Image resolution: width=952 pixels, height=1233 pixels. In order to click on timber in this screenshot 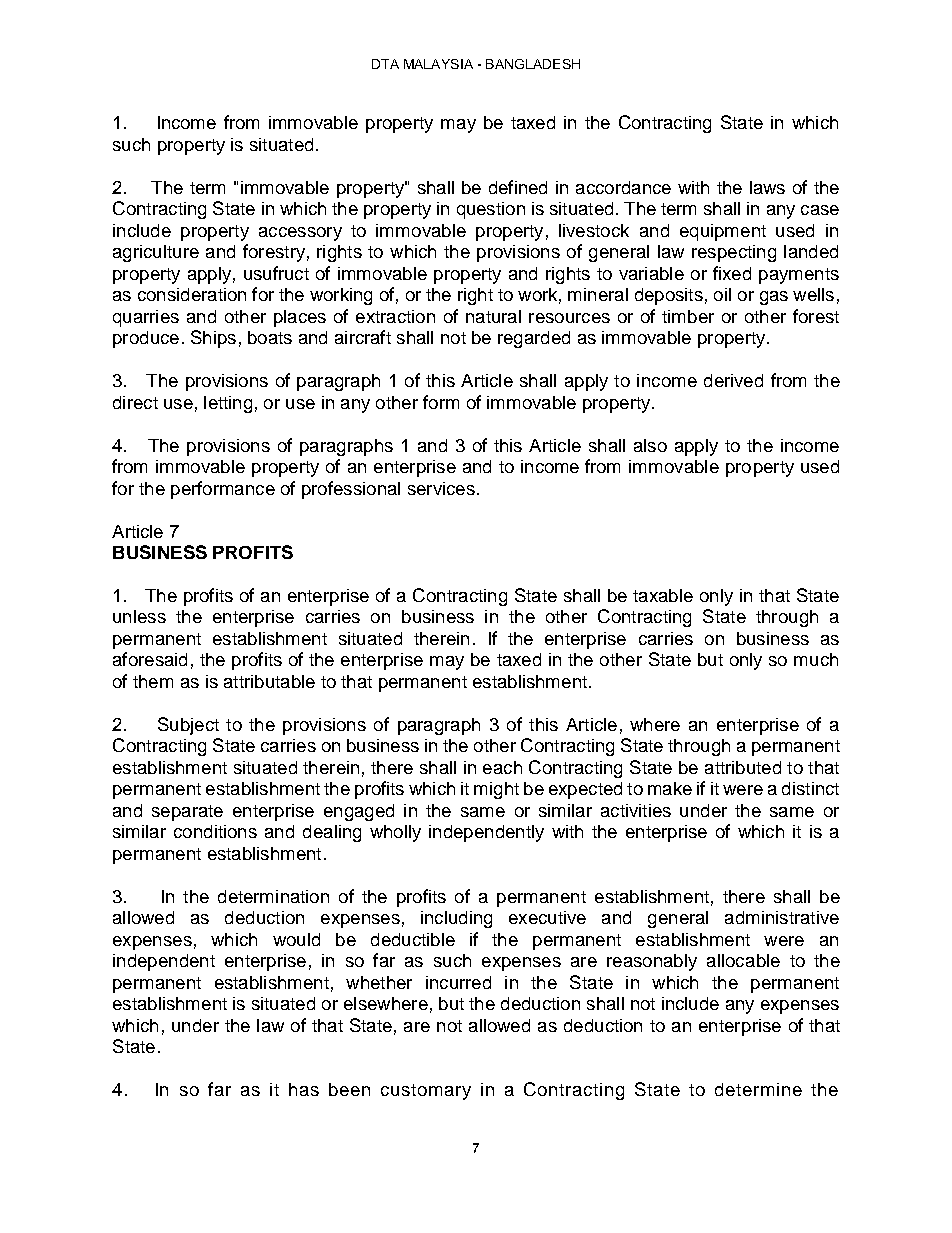, I will do `click(688, 316)`.
